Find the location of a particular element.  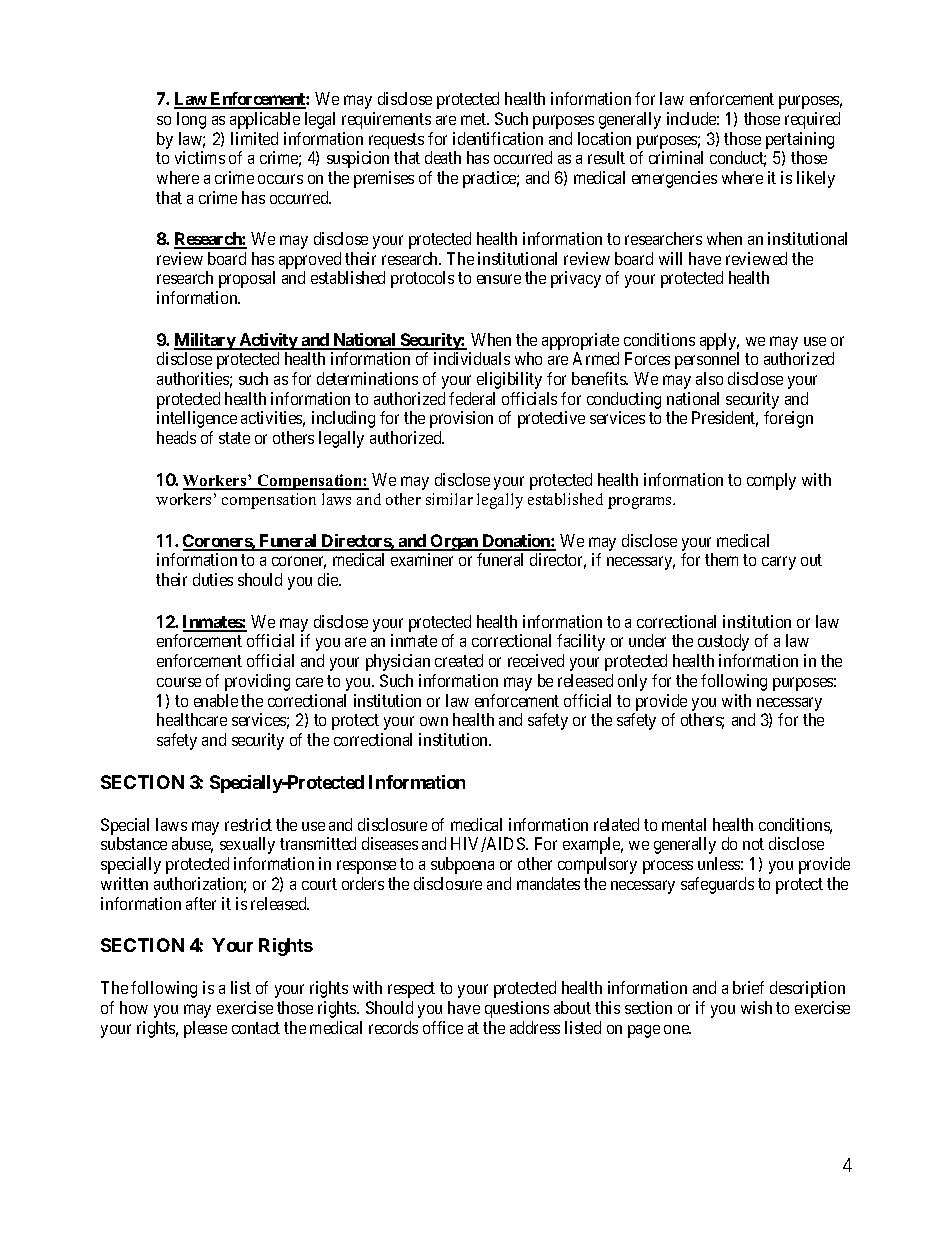

duties is located at coordinates (213, 579).
